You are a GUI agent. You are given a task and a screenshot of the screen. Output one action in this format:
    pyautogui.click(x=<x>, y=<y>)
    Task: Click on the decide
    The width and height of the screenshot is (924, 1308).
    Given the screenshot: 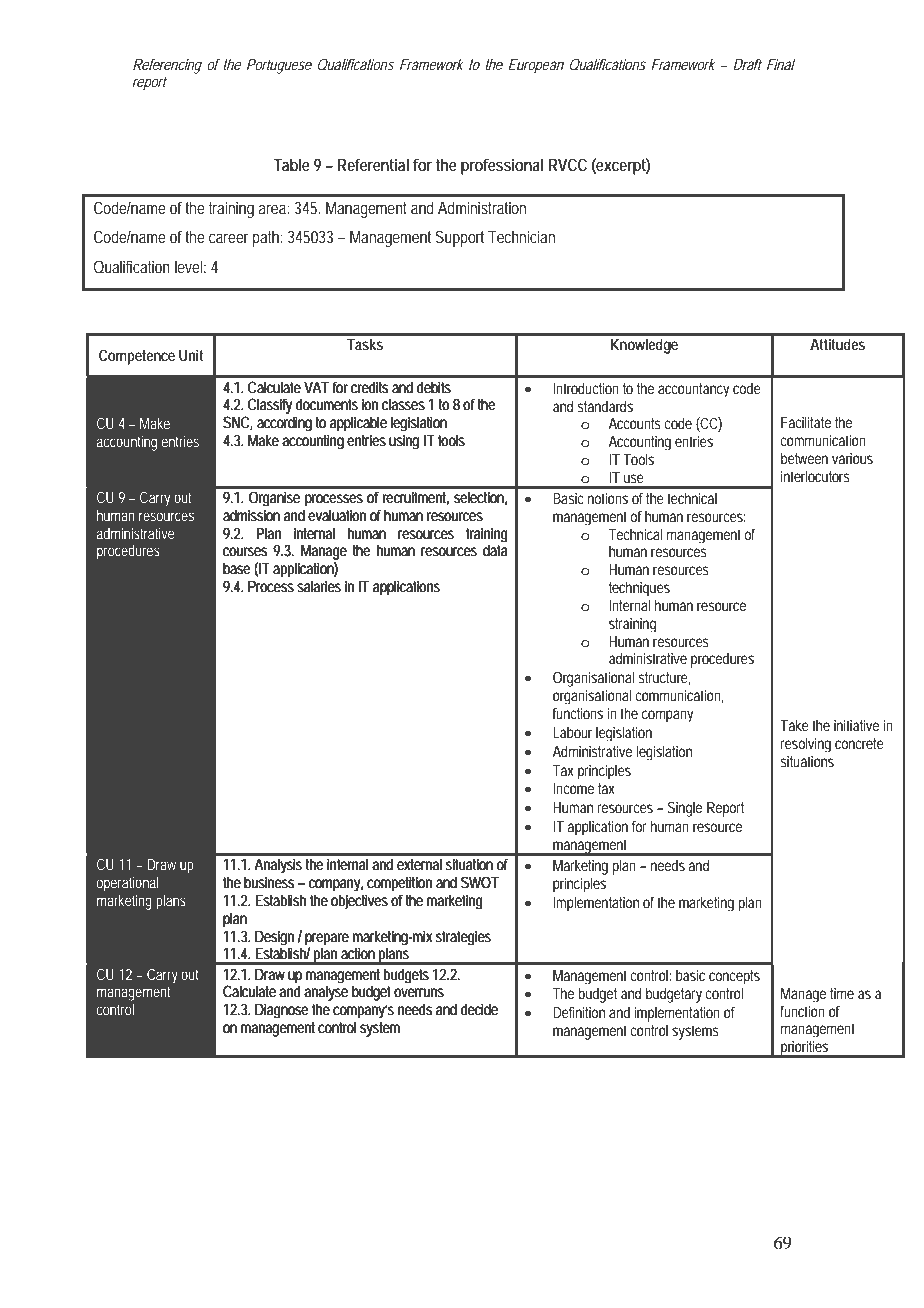 What is the action you would take?
    pyautogui.click(x=479, y=1009)
